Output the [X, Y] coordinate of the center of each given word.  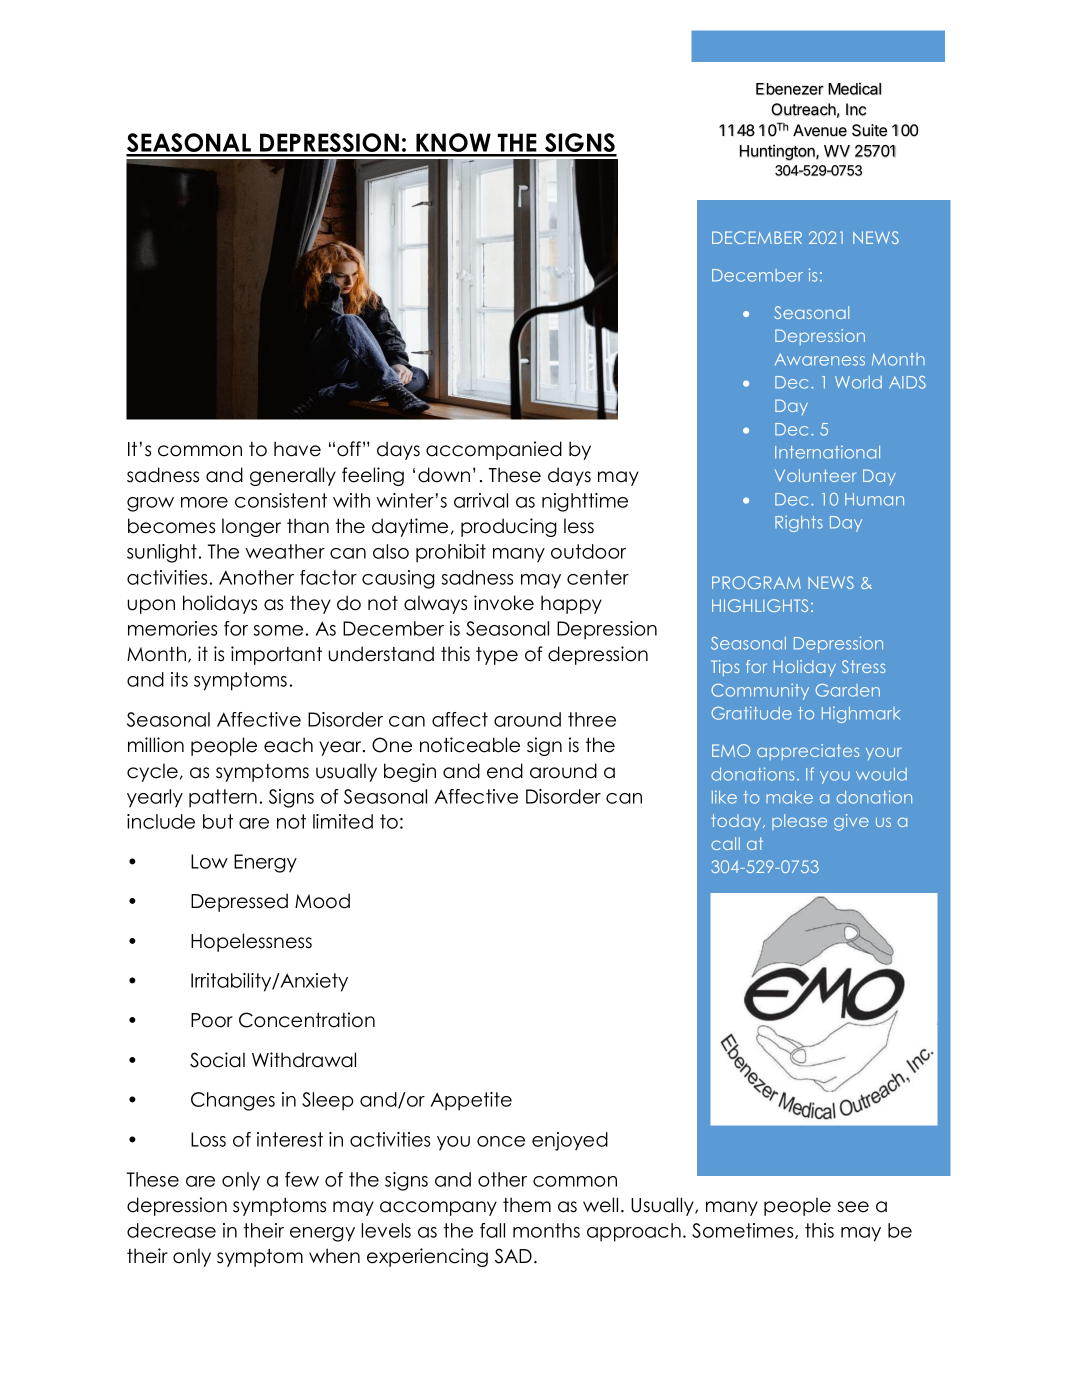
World [858, 382]
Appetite [471, 1101]
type [497, 656]
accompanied [494, 450]
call [725, 843]
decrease [171, 1230]
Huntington [778, 152]
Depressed [239, 902]
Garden [848, 690]
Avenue [820, 130]
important [276, 655]
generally [293, 476]
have [297, 449]
